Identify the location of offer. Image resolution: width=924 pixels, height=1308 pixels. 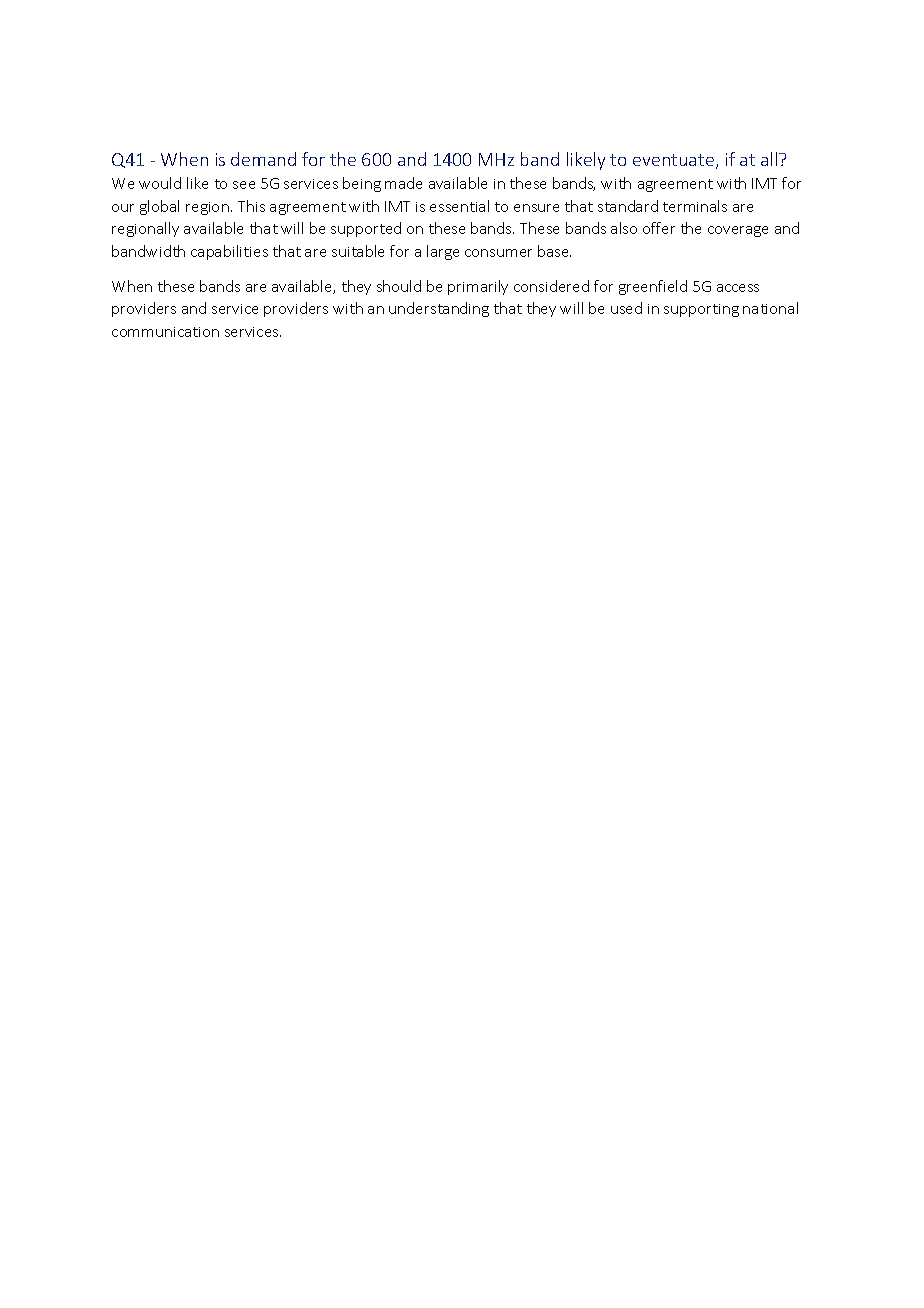
(659, 228).
